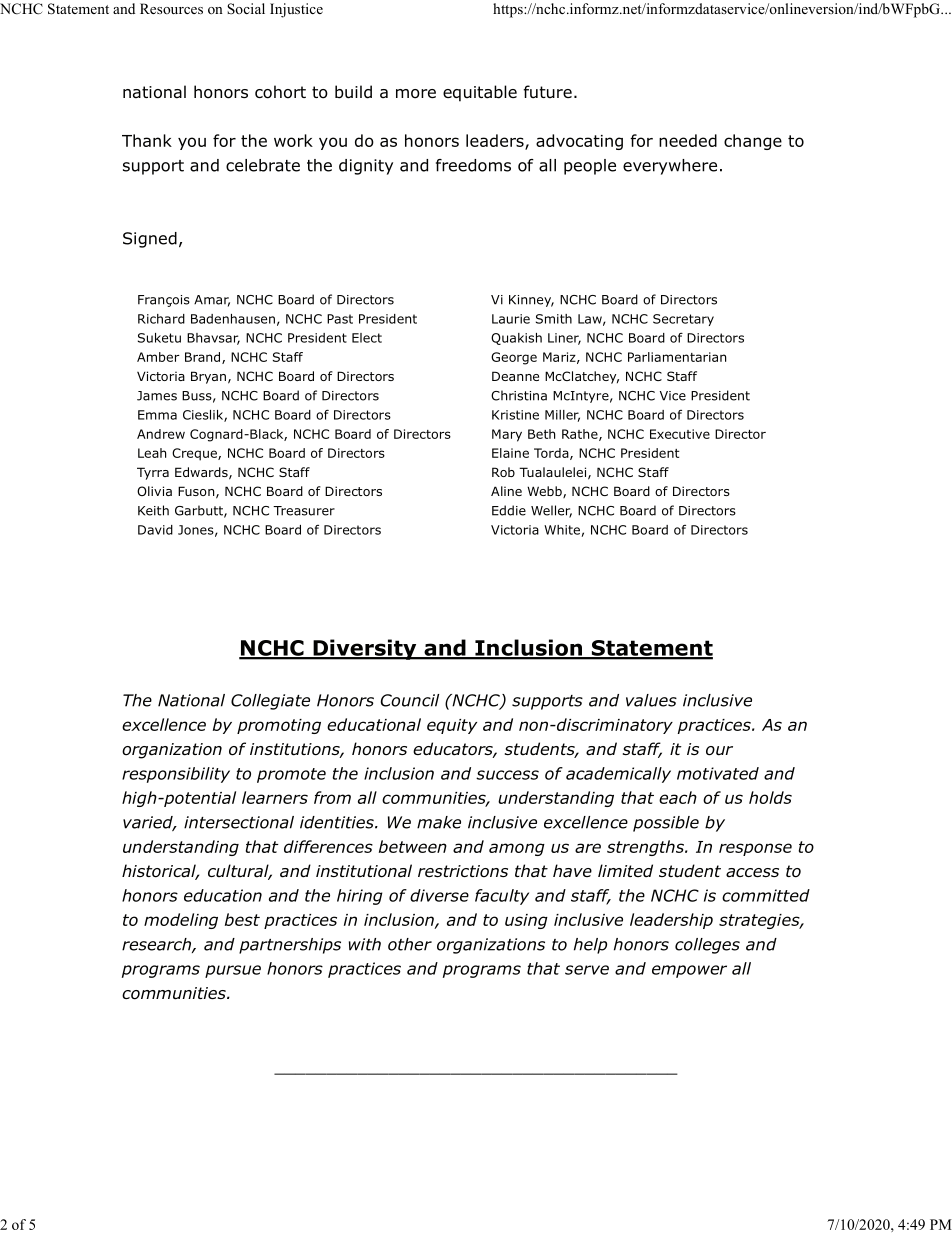 This image has width=952, height=1233. Describe the element at coordinates (680, 434) in the image. I see `Executive` at that location.
